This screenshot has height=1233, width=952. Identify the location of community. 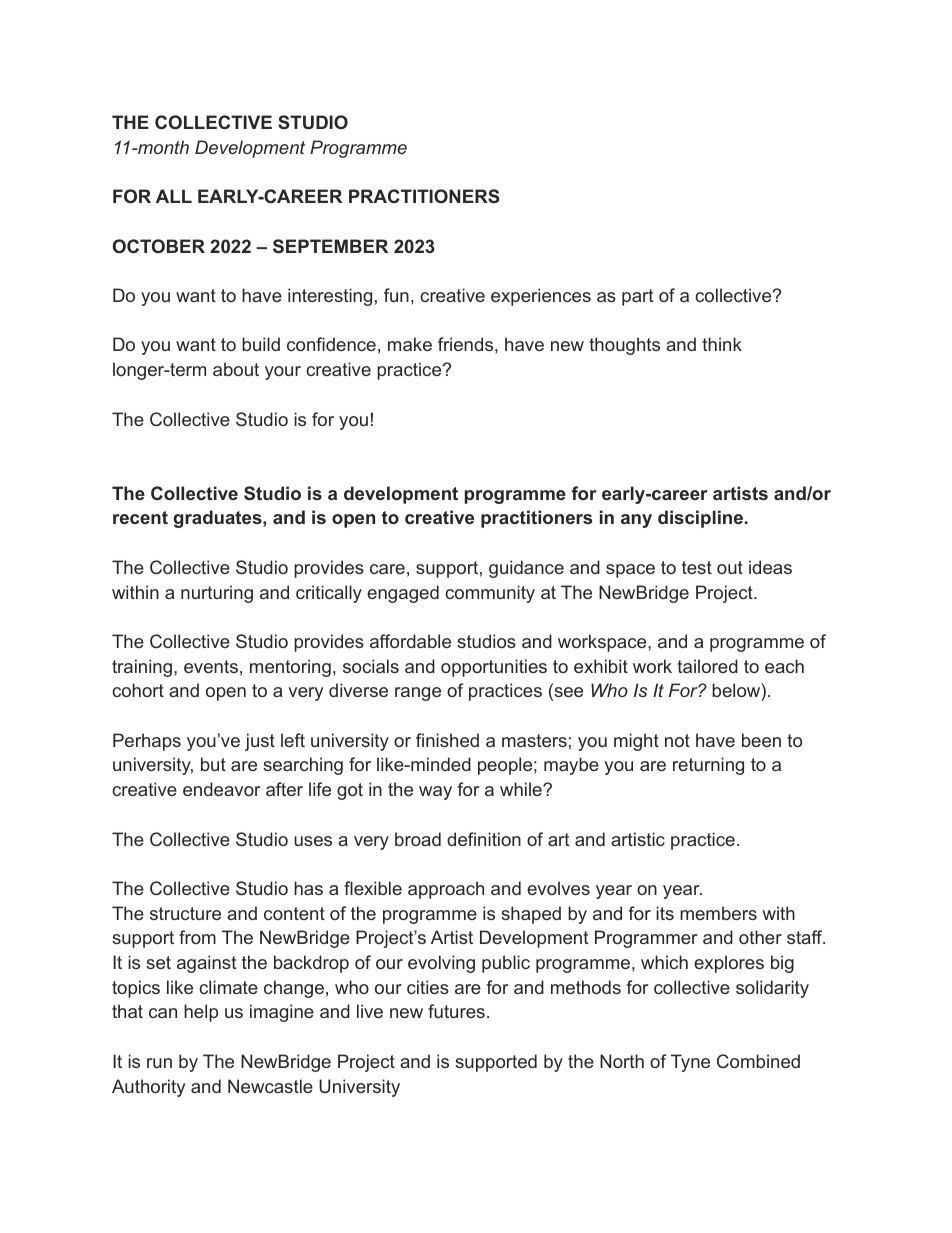
(490, 594).
